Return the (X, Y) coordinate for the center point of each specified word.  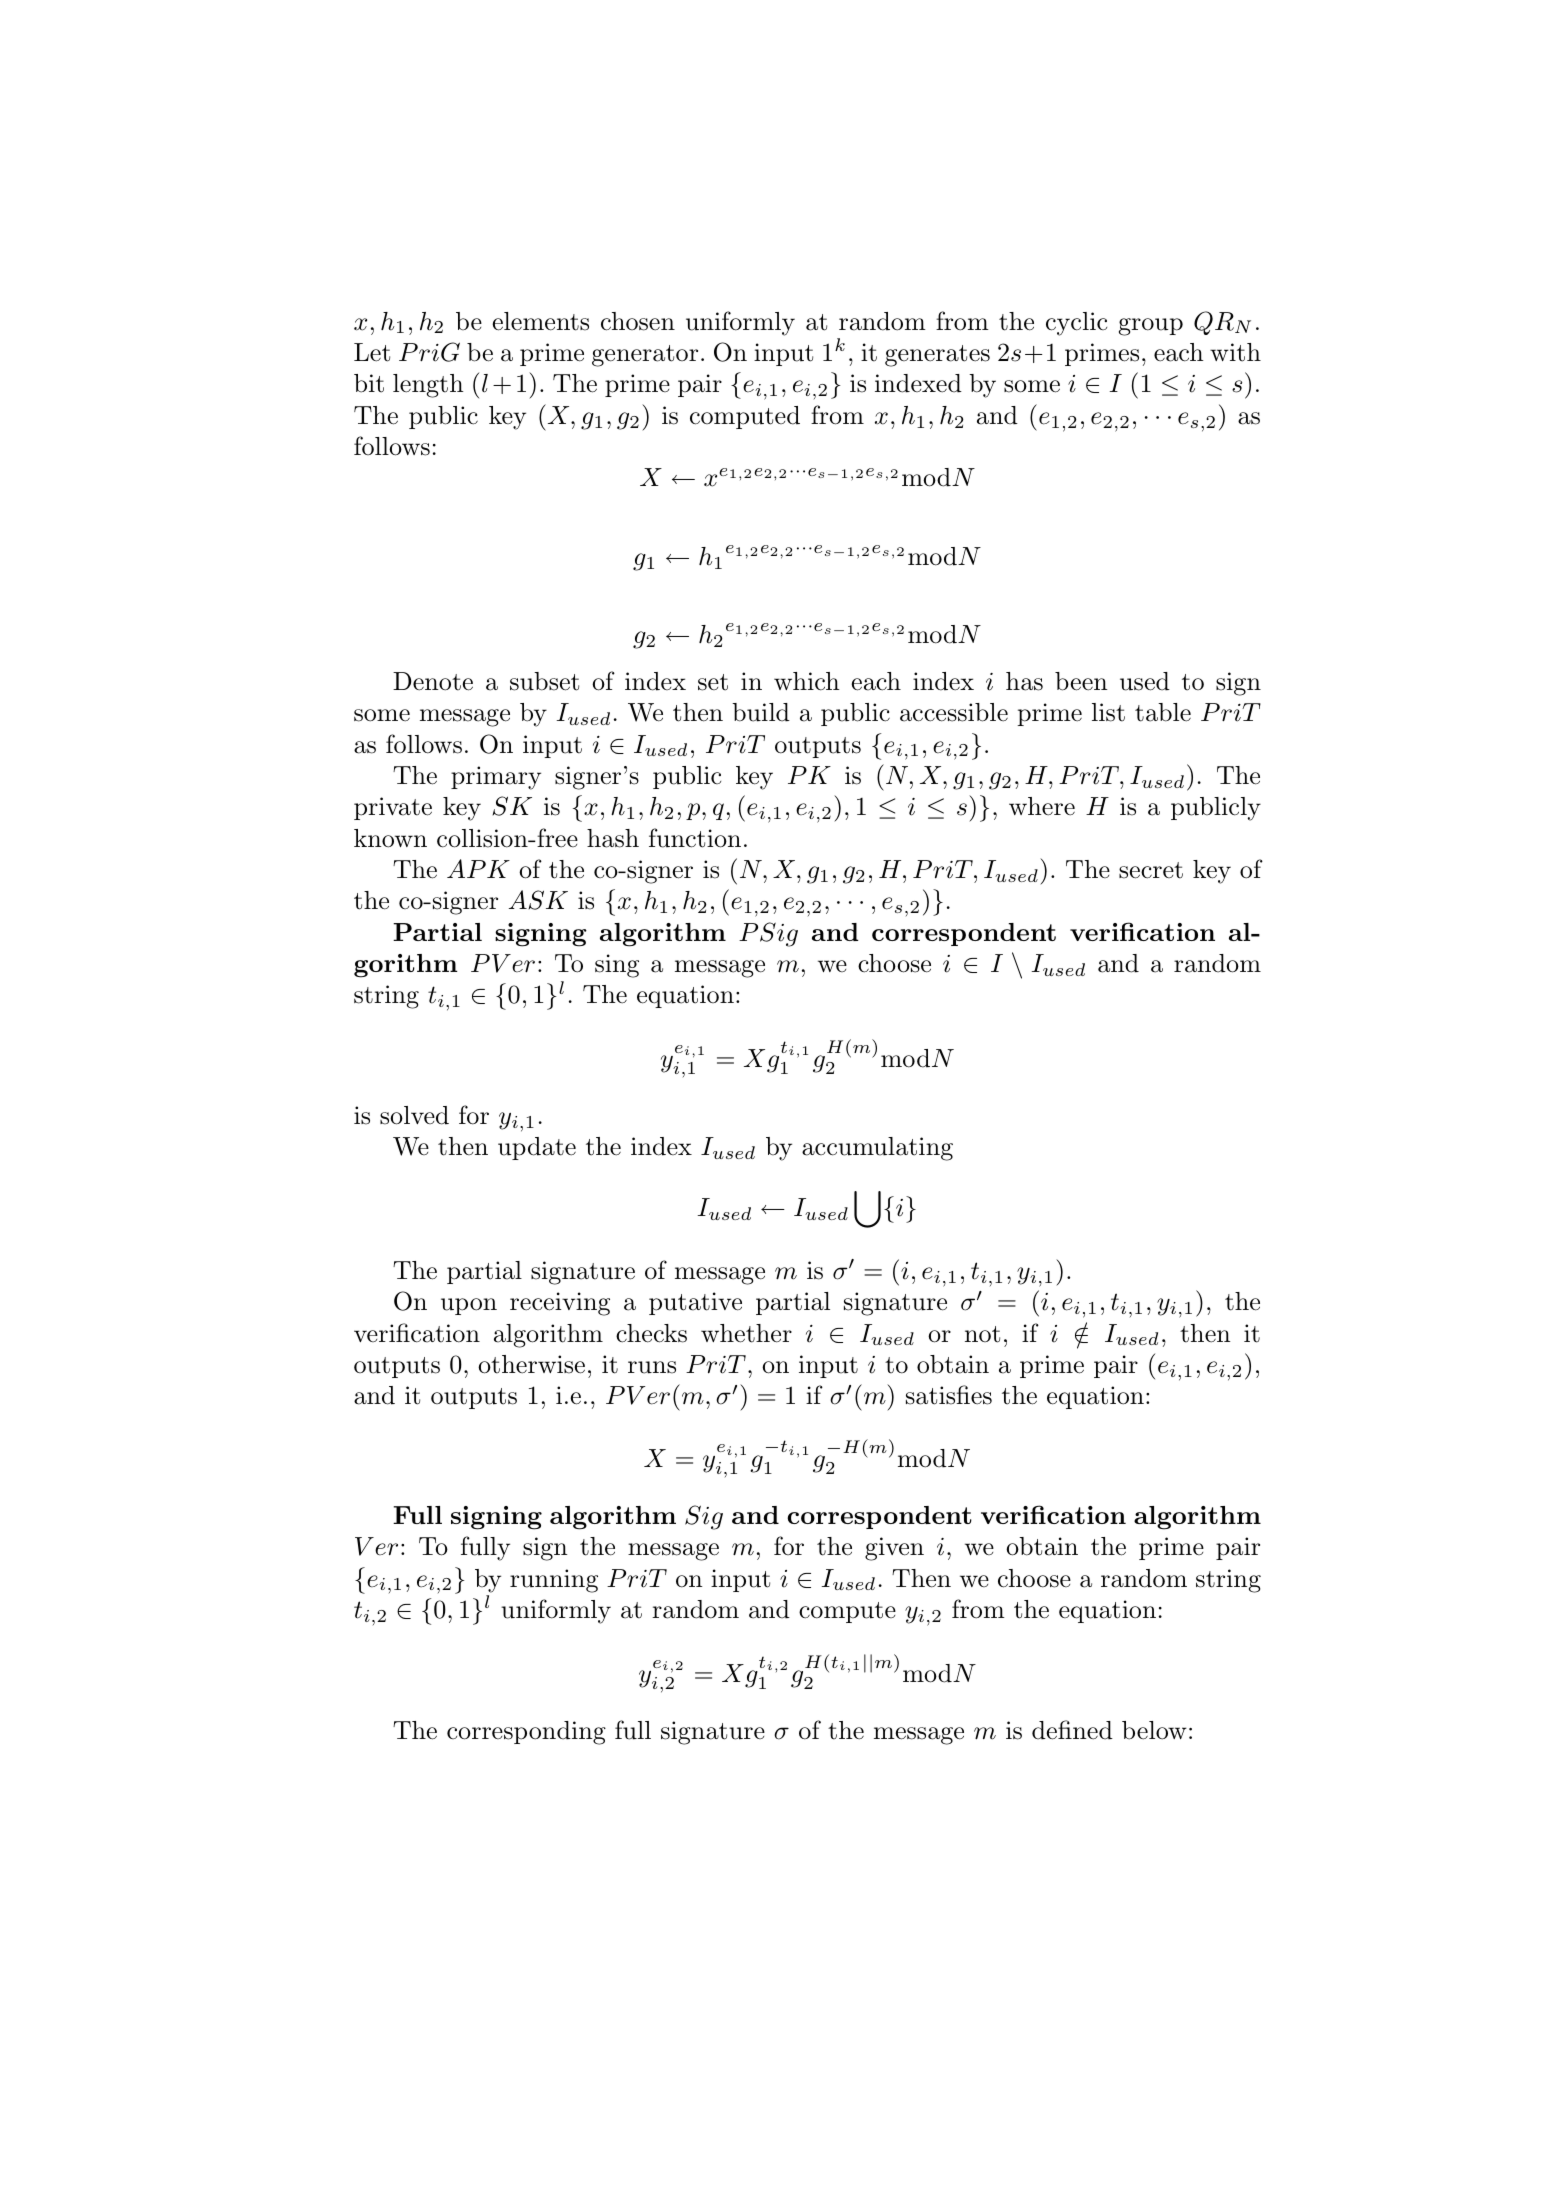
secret (1151, 870)
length (428, 386)
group (1151, 327)
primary (496, 778)
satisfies (949, 1395)
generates (937, 356)
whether (746, 1333)
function (695, 838)
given (894, 1549)
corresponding (526, 1733)
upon (469, 1306)
